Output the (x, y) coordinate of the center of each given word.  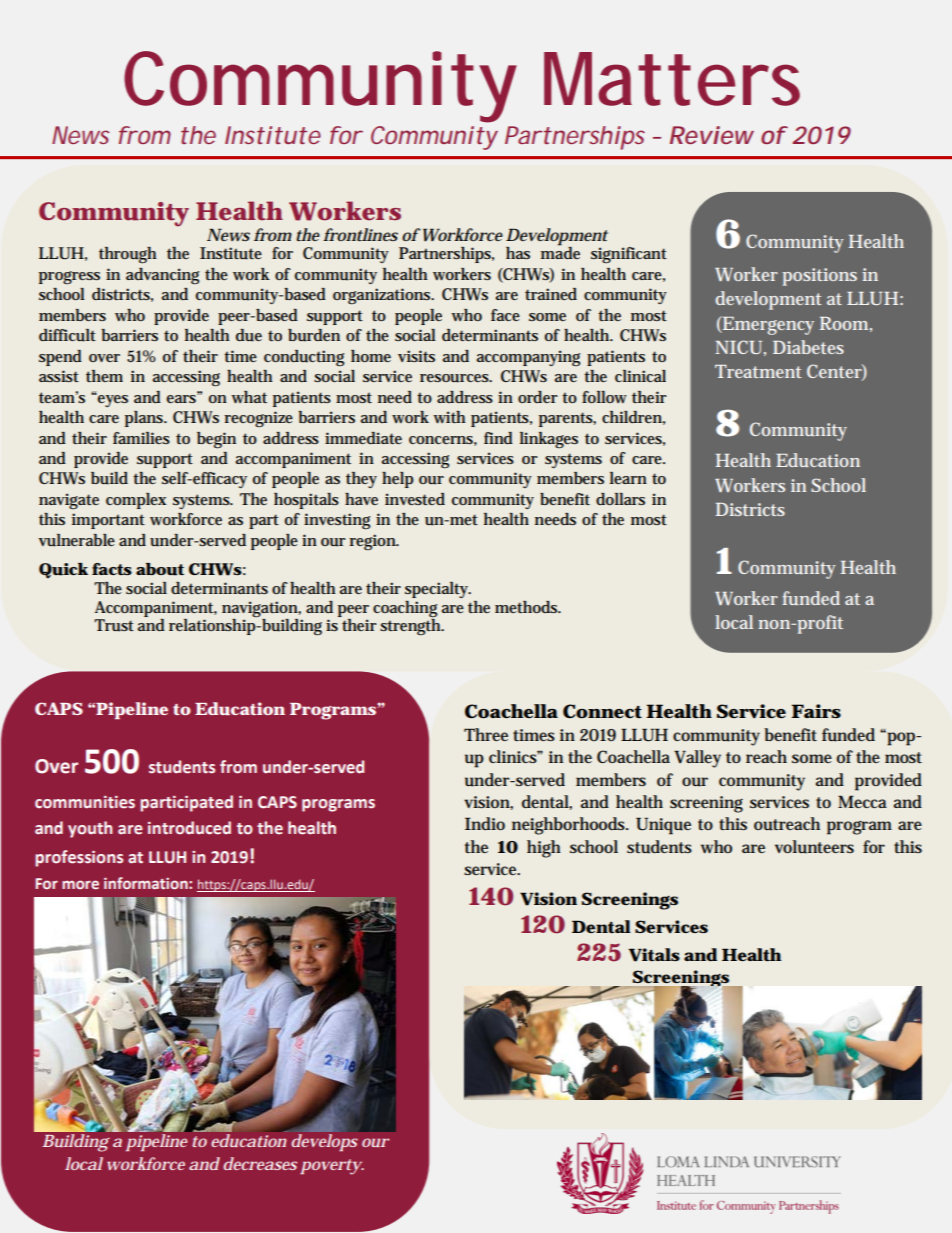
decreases (260, 1163)
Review (712, 135)
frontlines (360, 234)
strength (412, 626)
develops (324, 1142)
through (127, 255)
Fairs (816, 711)
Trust (114, 625)
